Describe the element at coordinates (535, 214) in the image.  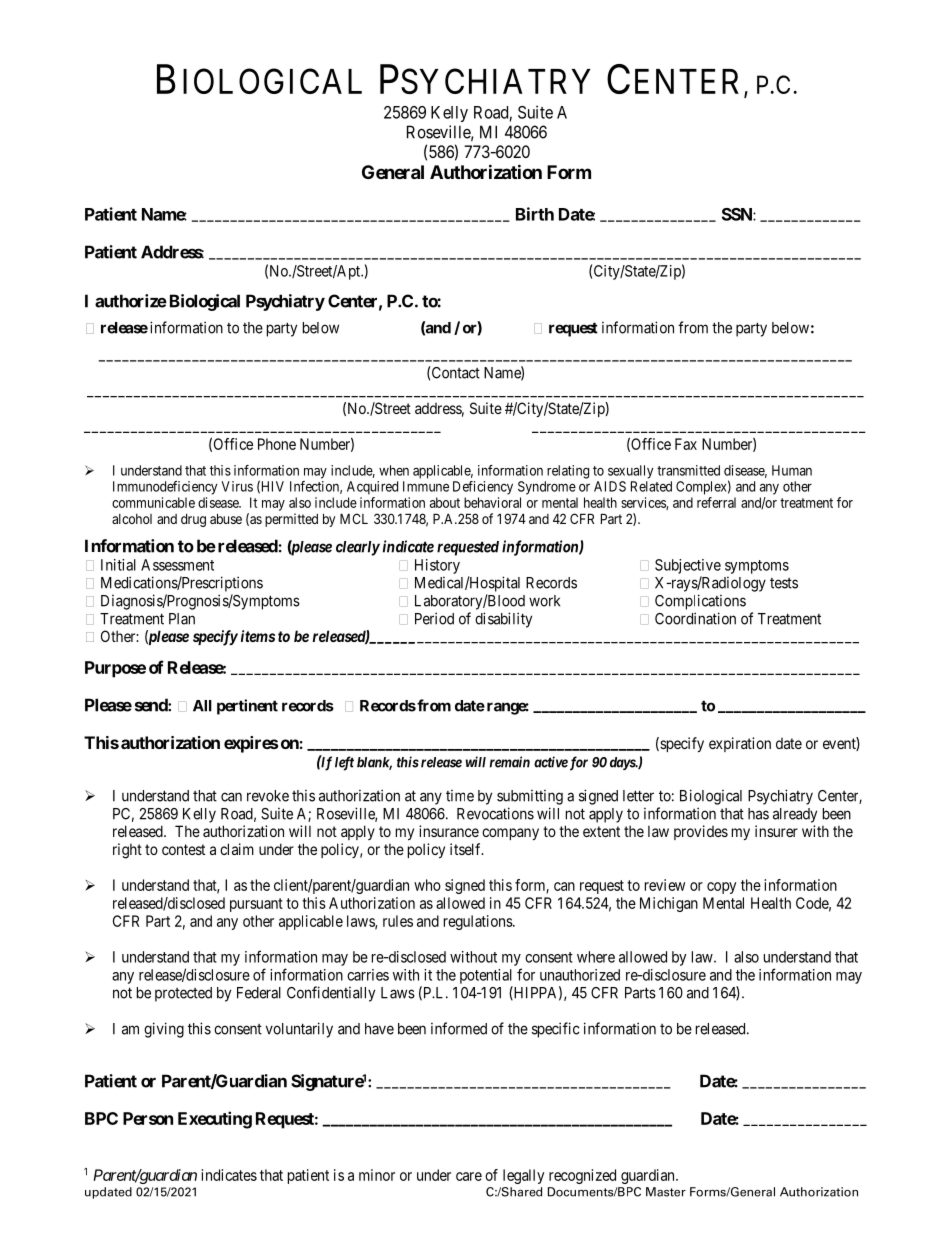
I see `Birth` at that location.
